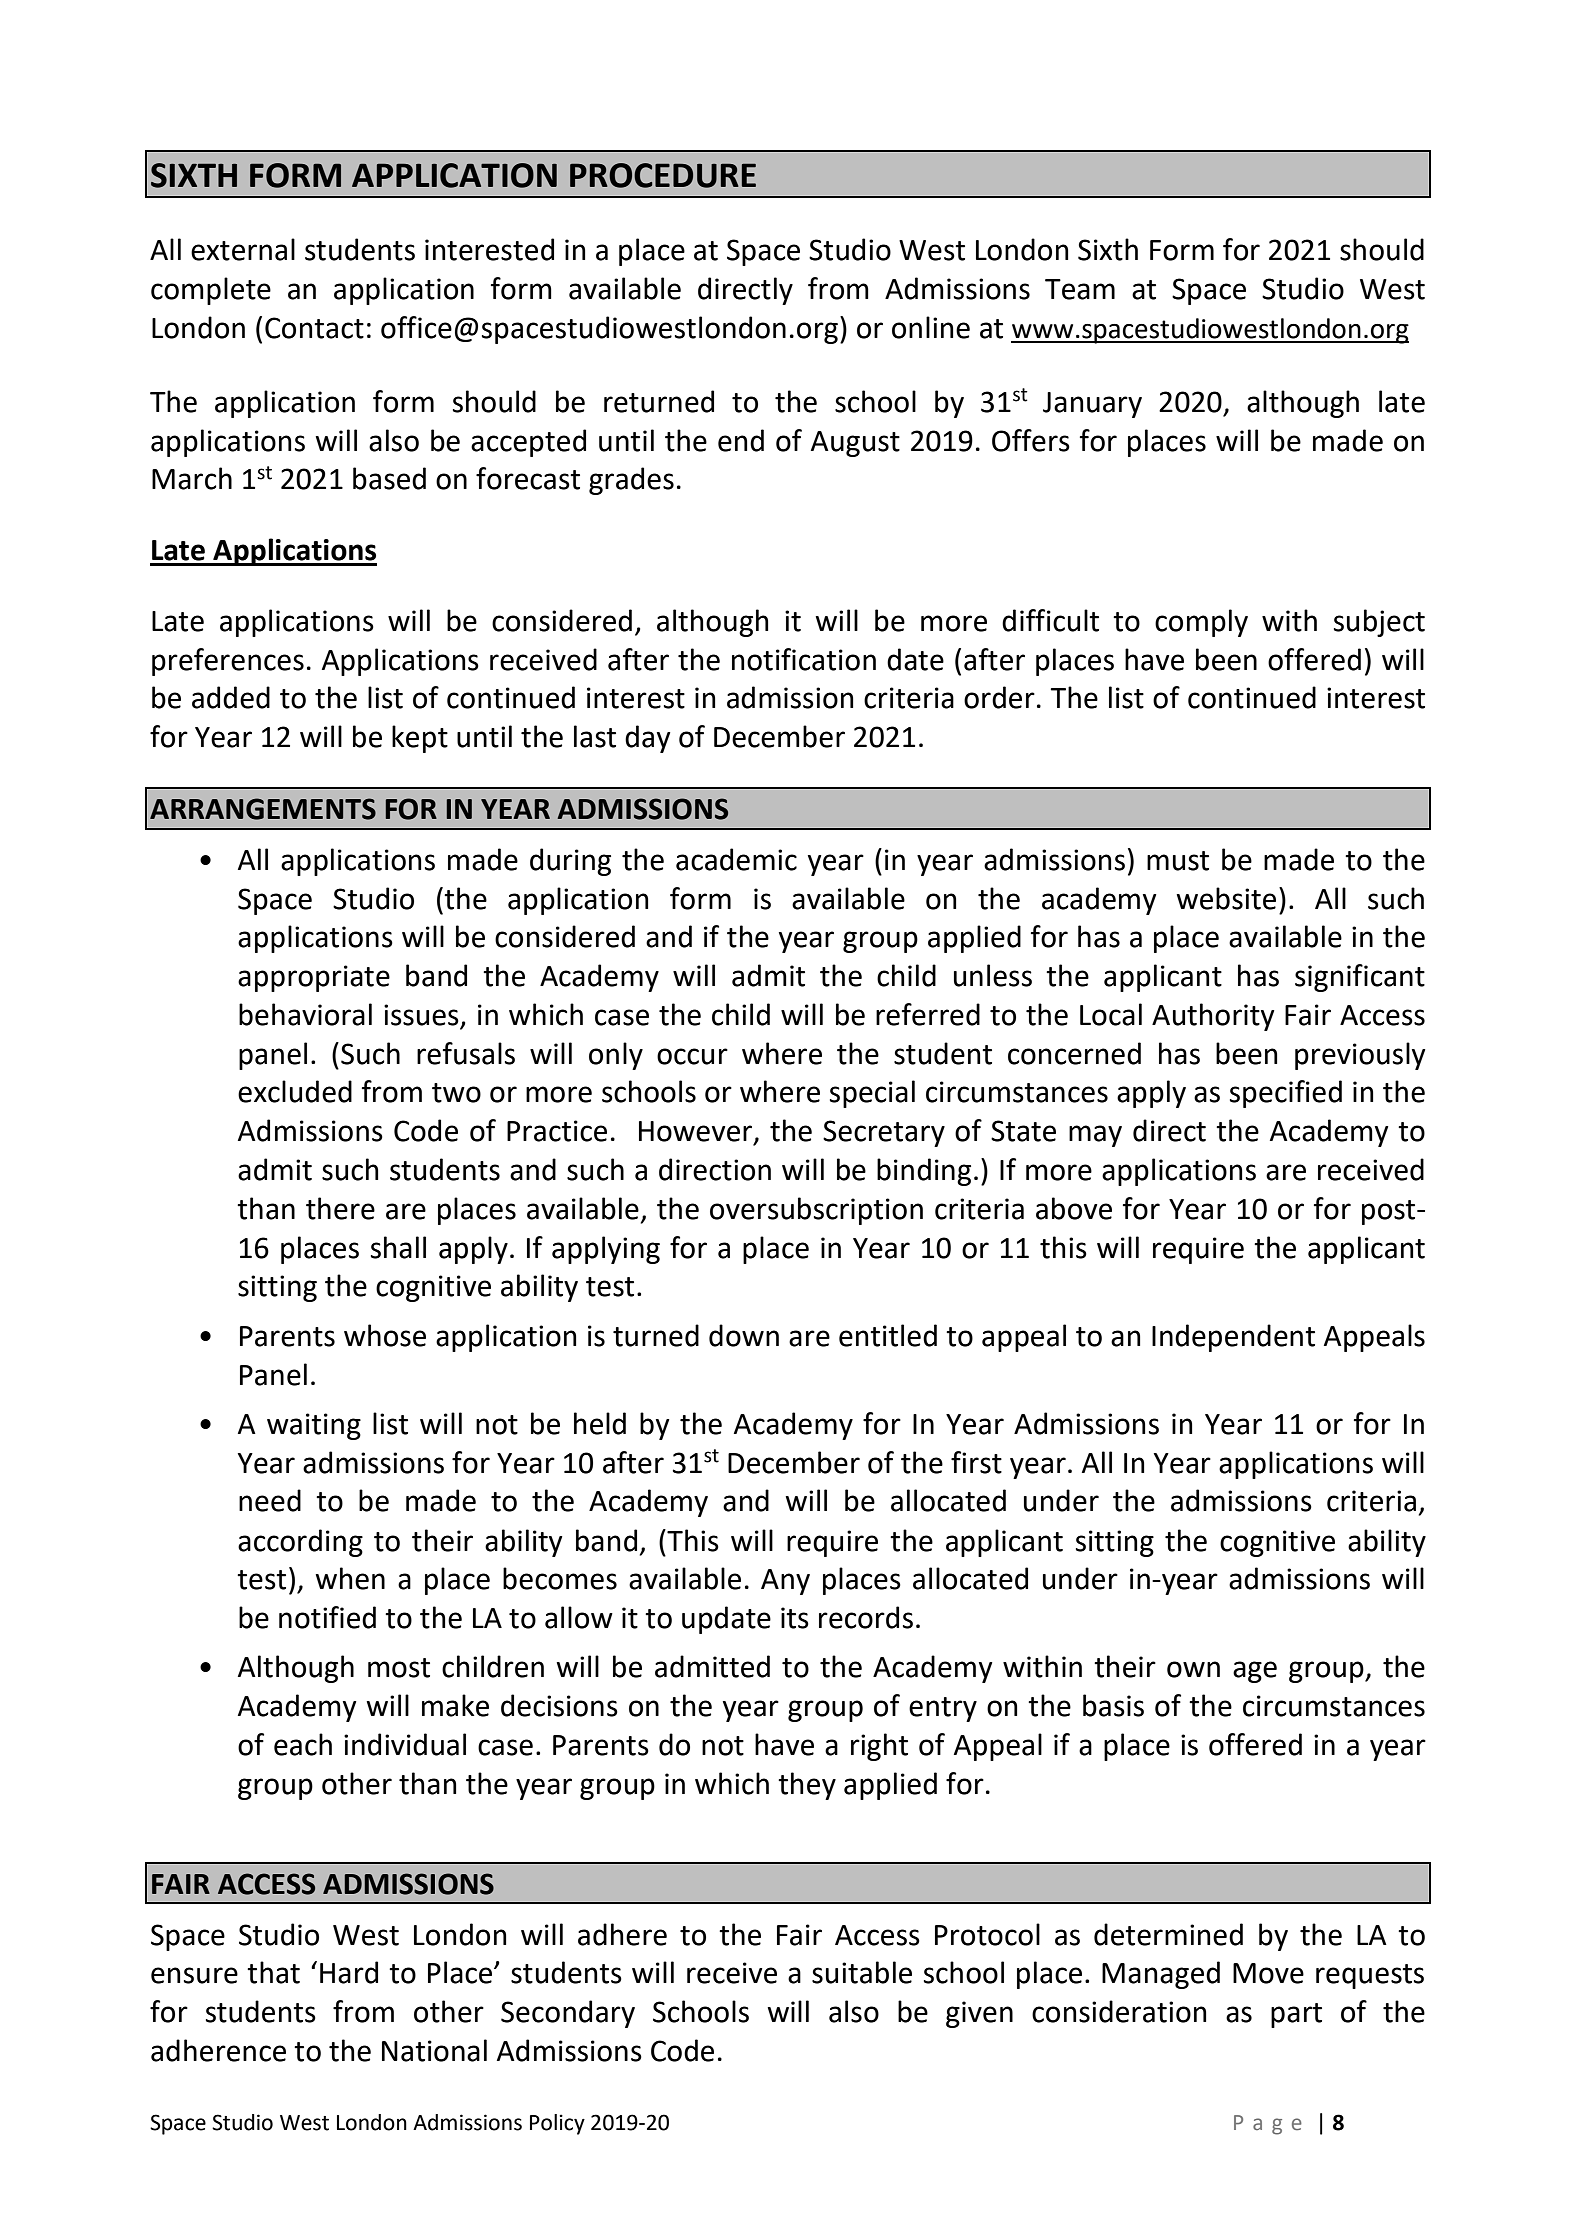  I want to click on National, so click(434, 2050).
